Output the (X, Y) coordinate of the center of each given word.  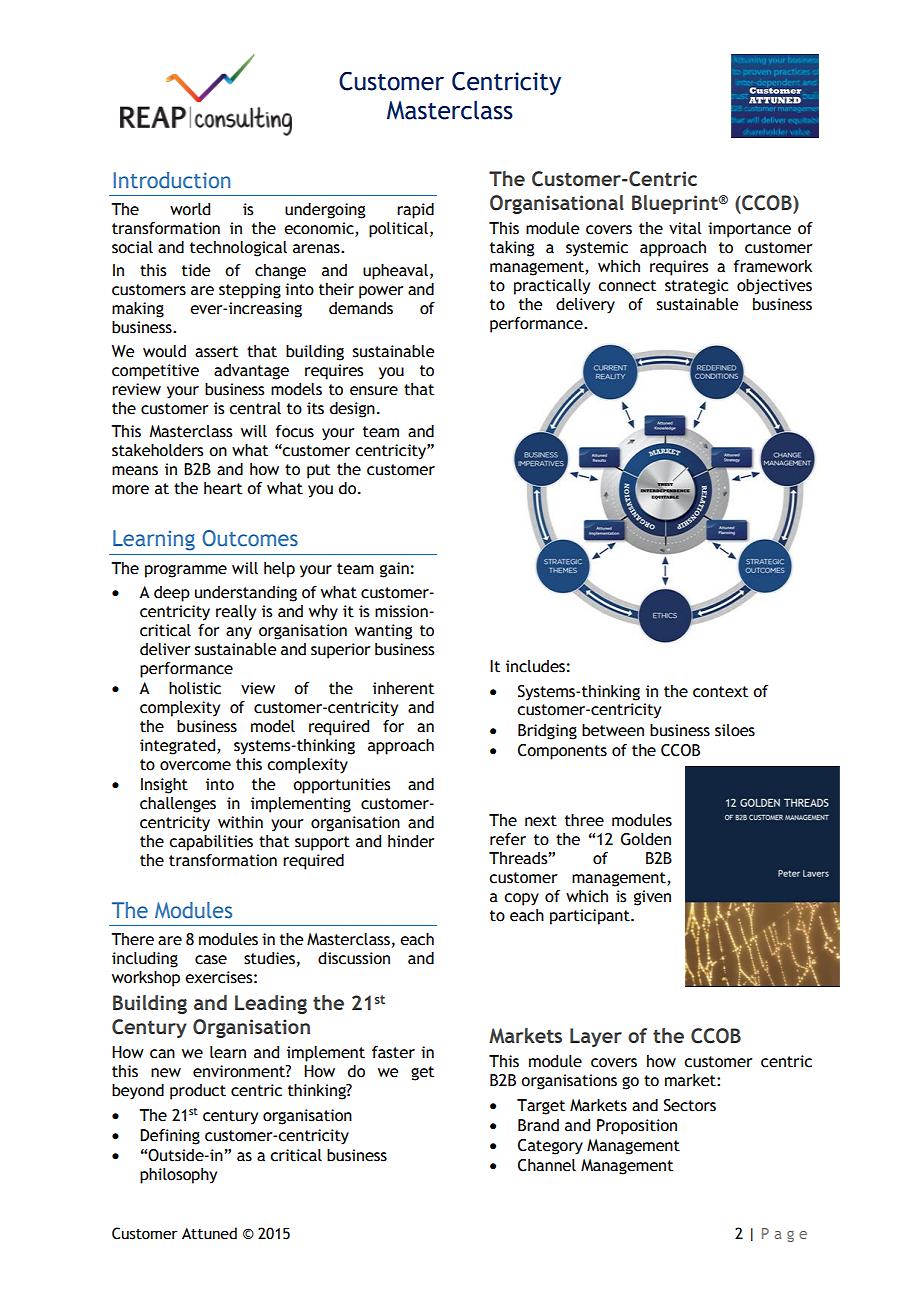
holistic (195, 688)
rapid (415, 211)
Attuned (209, 1233)
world (190, 209)
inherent (403, 688)
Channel (547, 1165)
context (720, 692)
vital (685, 228)
